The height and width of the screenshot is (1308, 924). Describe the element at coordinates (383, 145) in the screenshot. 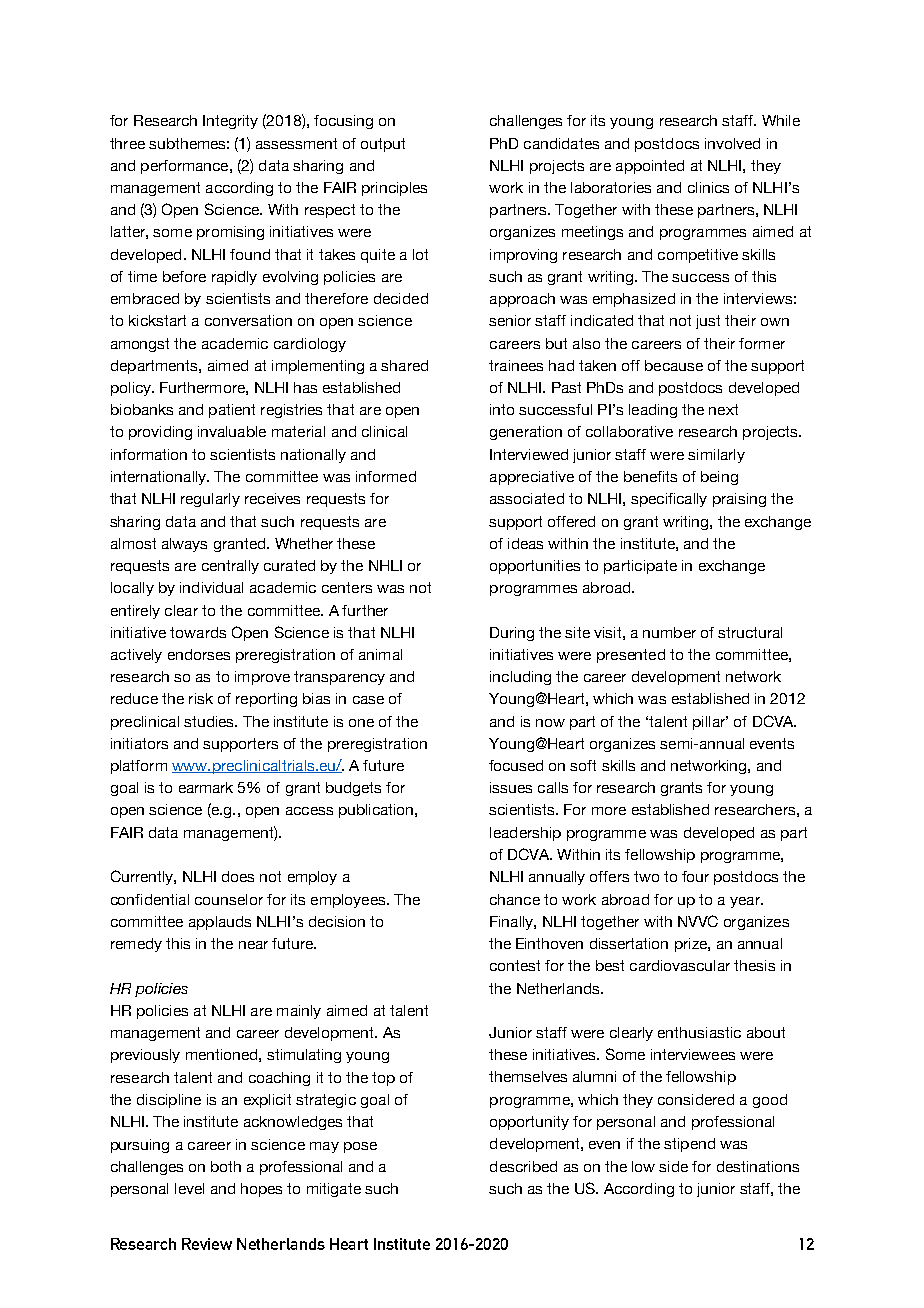

I see `output` at that location.
